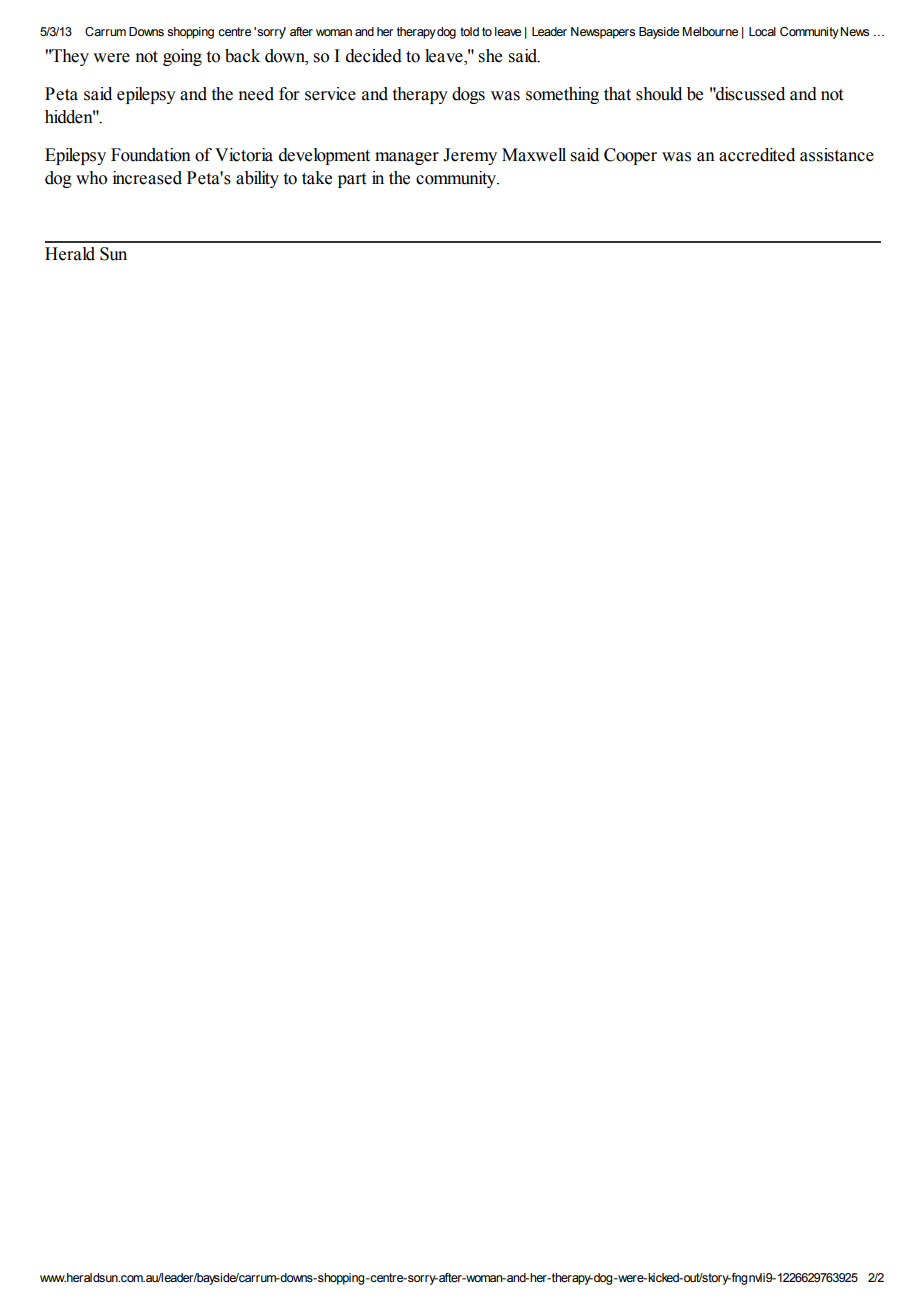 The height and width of the screenshot is (1308, 924). I want to click on need, so click(256, 94).
